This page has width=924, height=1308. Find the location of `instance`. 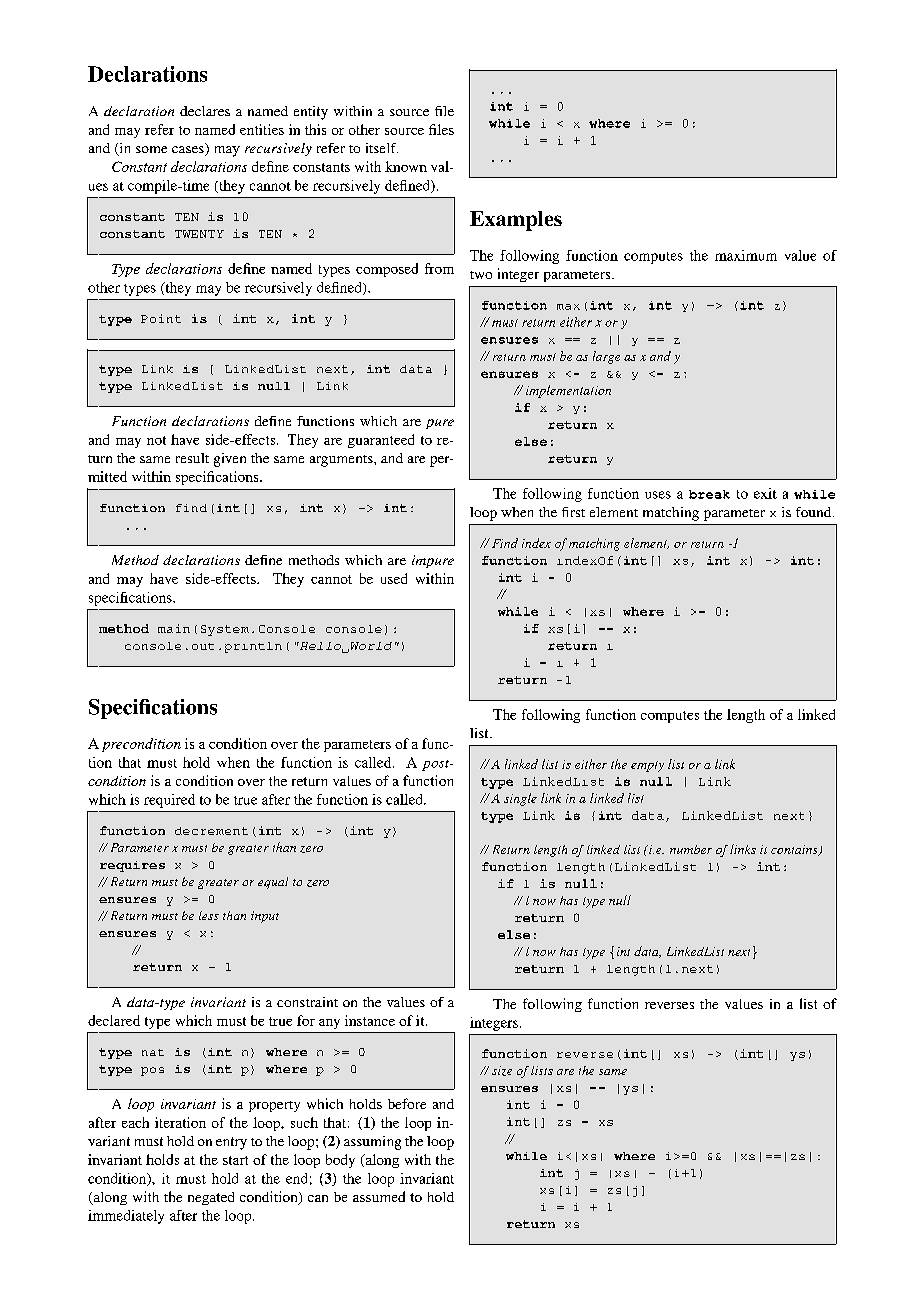

instance is located at coordinates (370, 1020).
